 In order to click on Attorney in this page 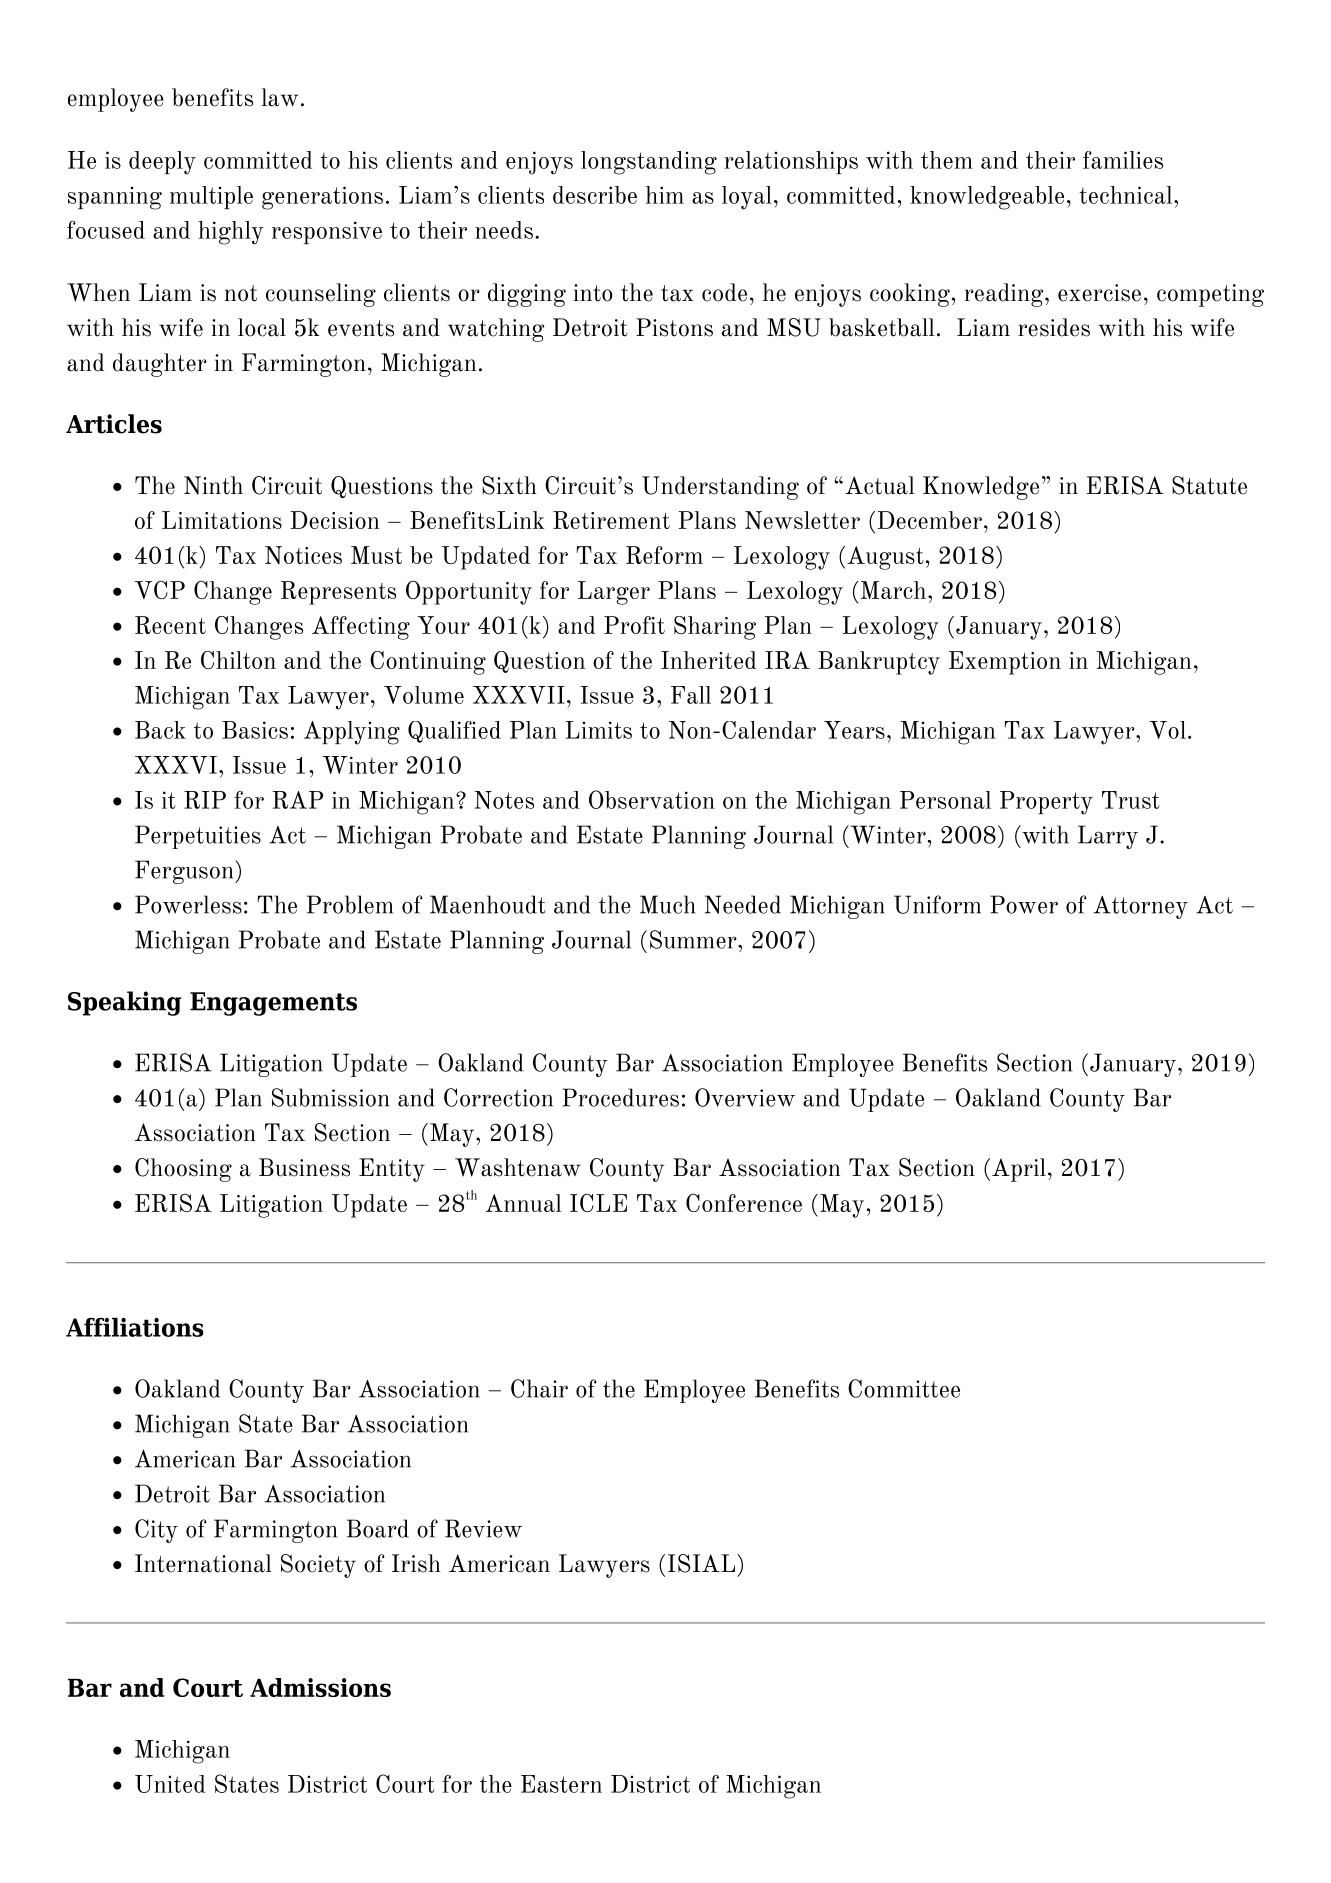, I will do `click(1140, 907)`.
